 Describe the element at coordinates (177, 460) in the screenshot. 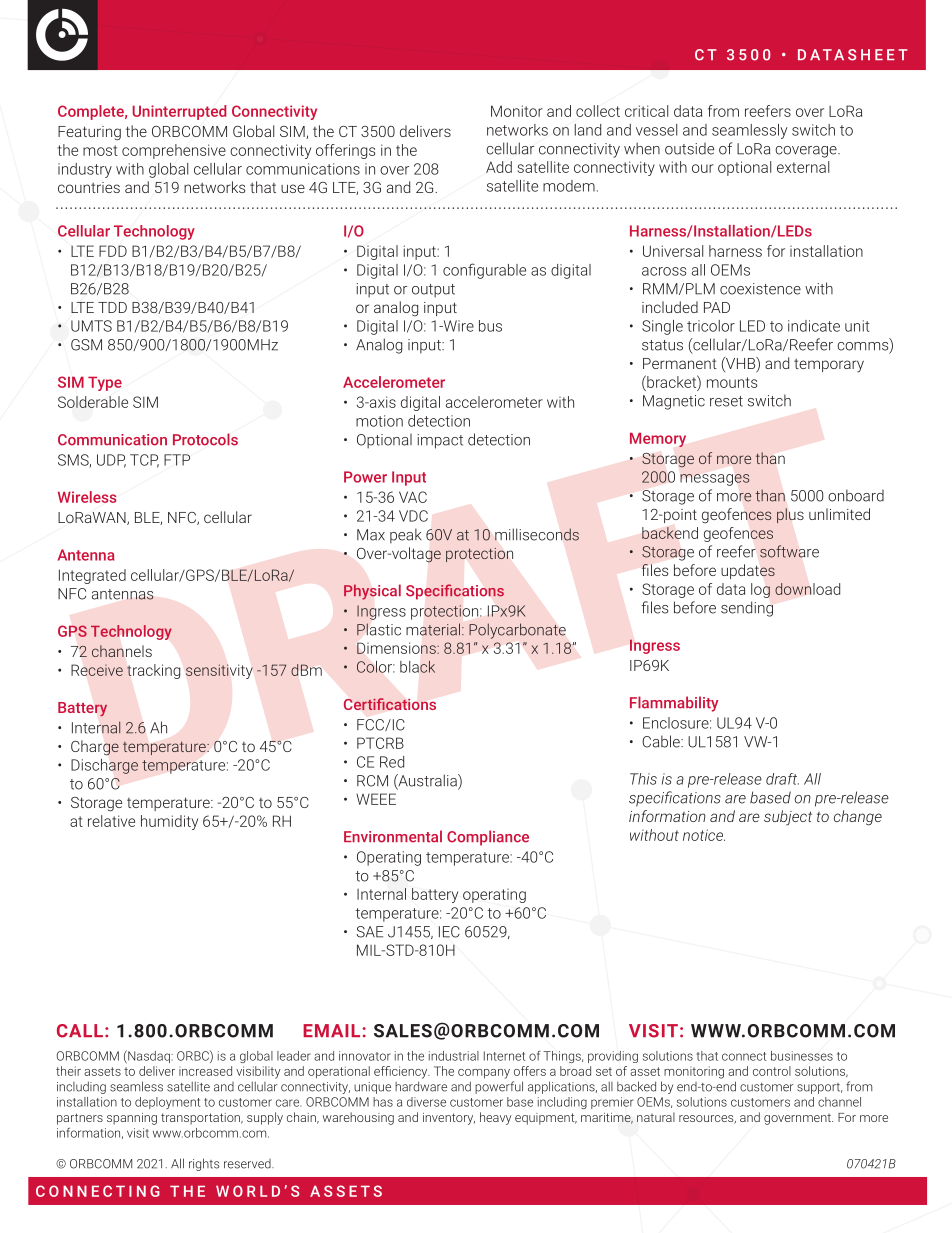

I see `FTP` at that location.
